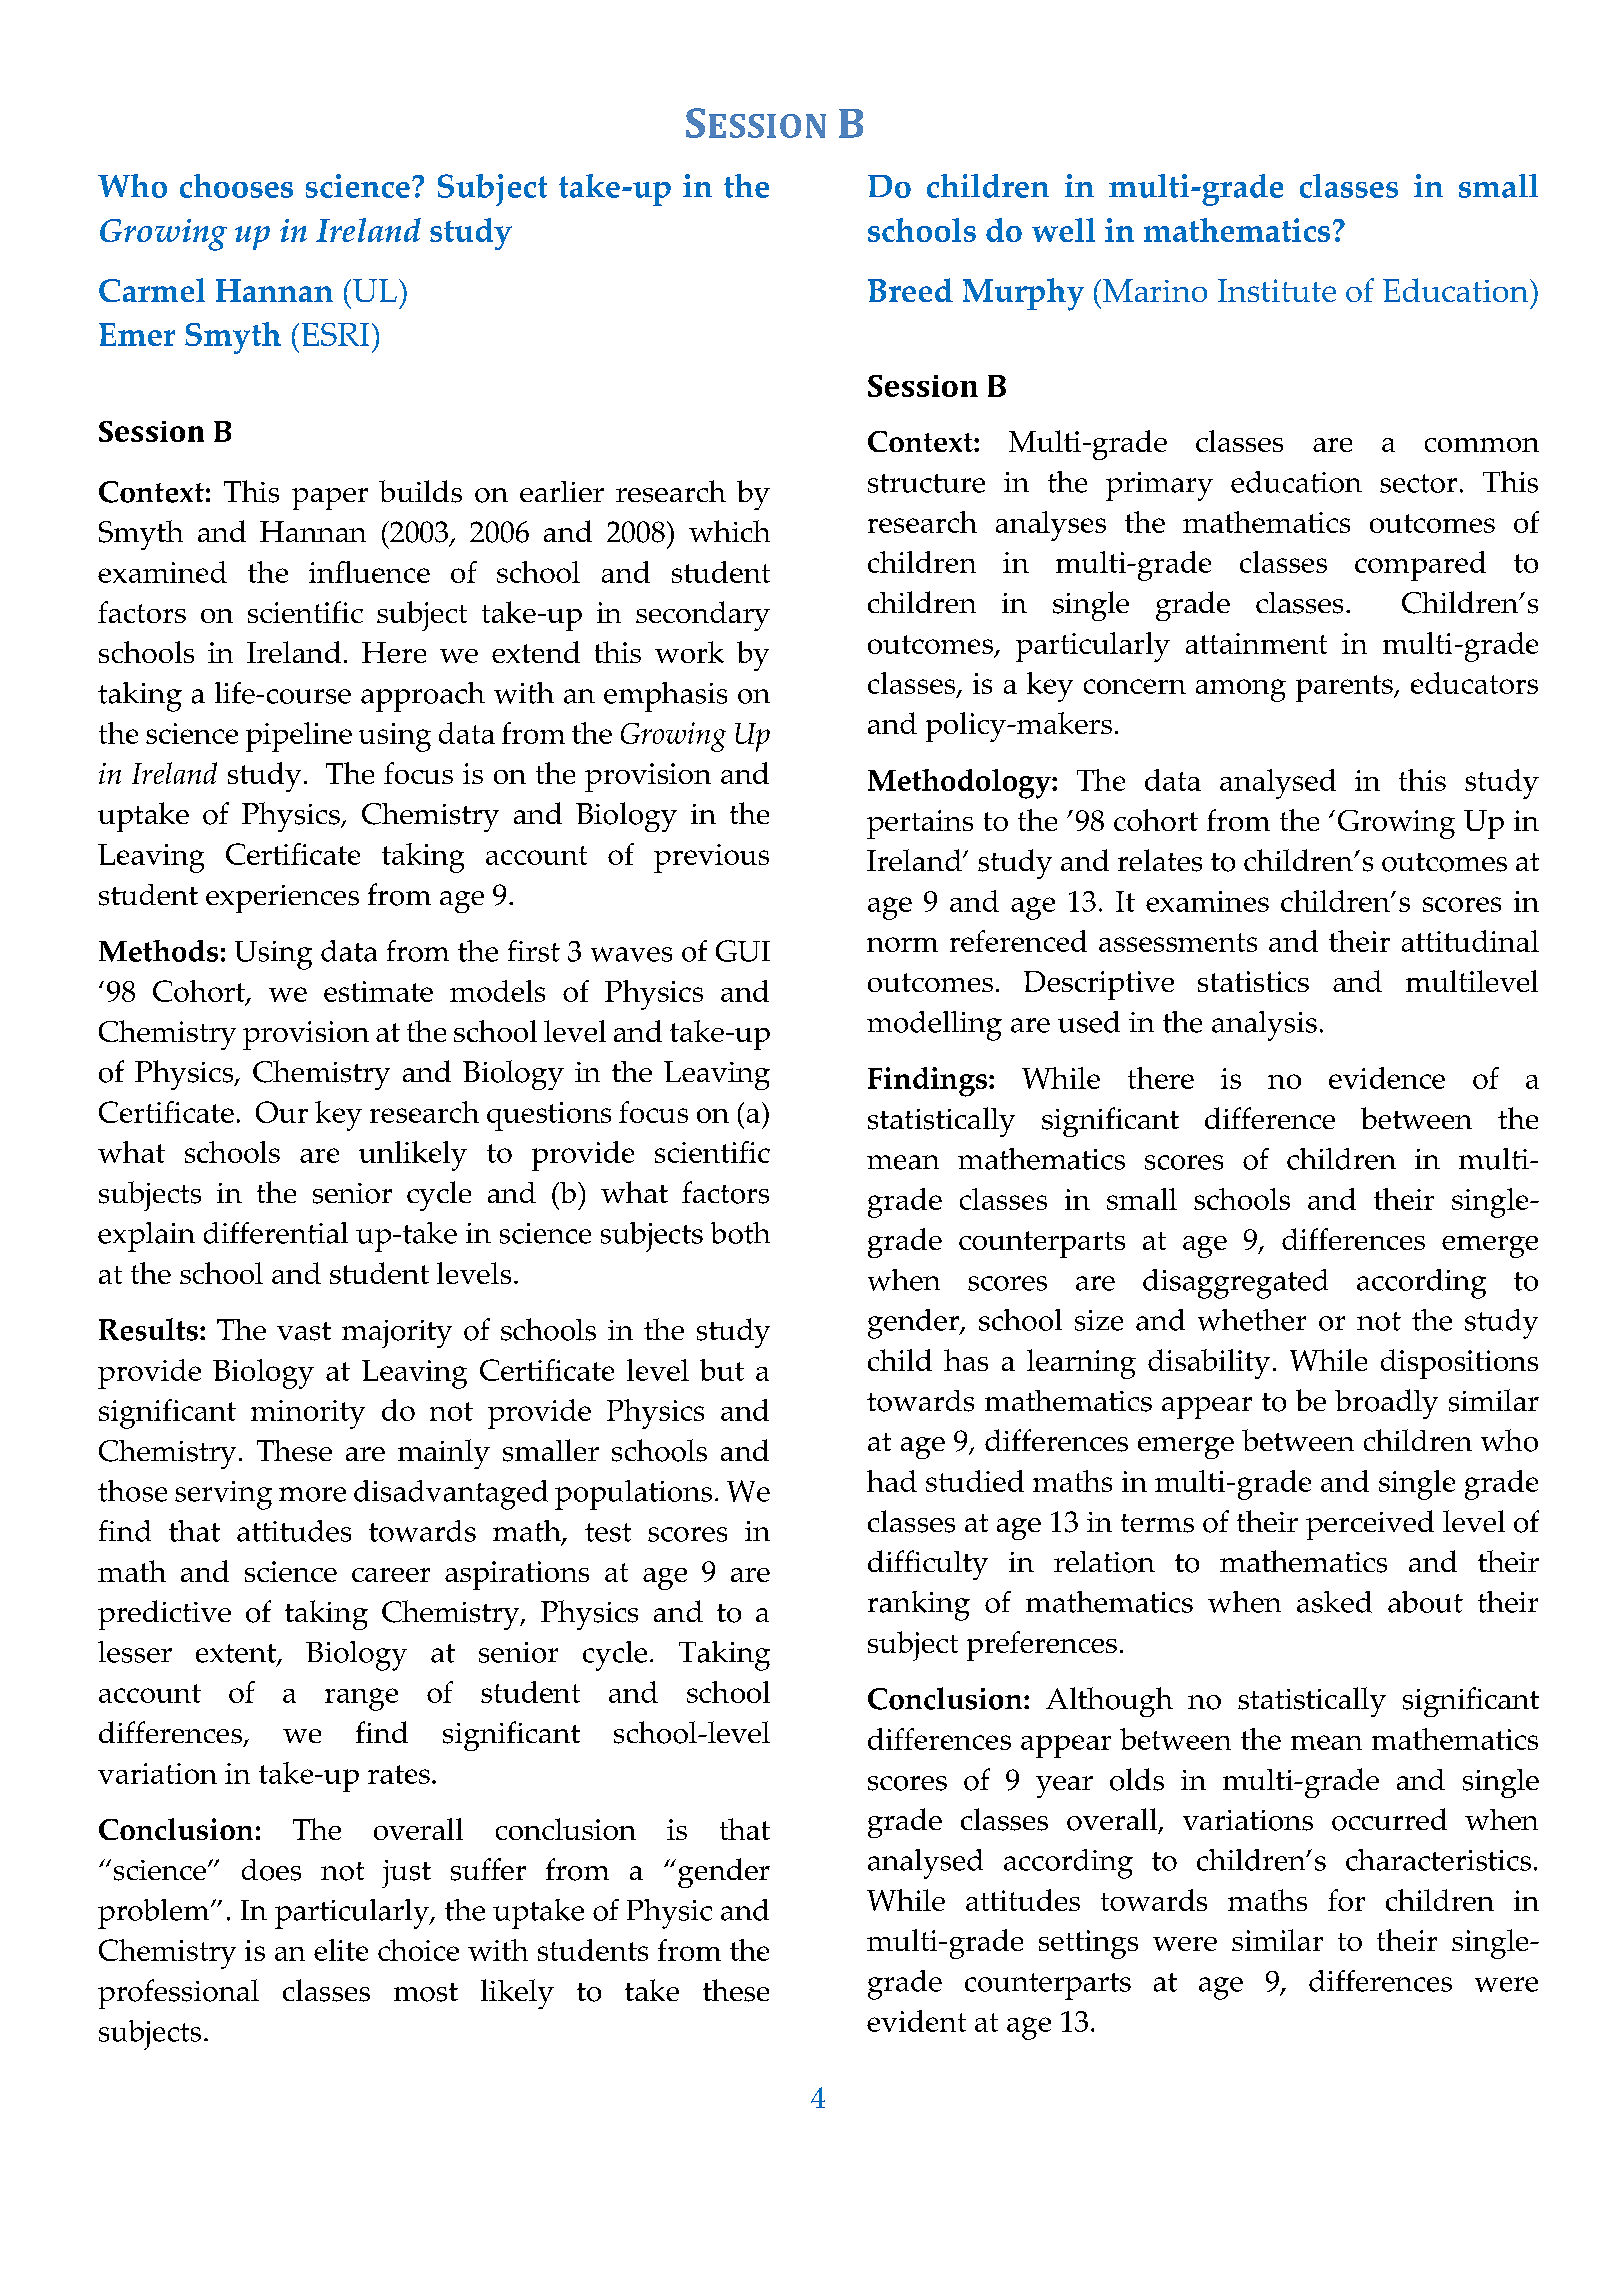  Describe the element at coordinates (920, 824) in the document. I see `pertains` at that location.
